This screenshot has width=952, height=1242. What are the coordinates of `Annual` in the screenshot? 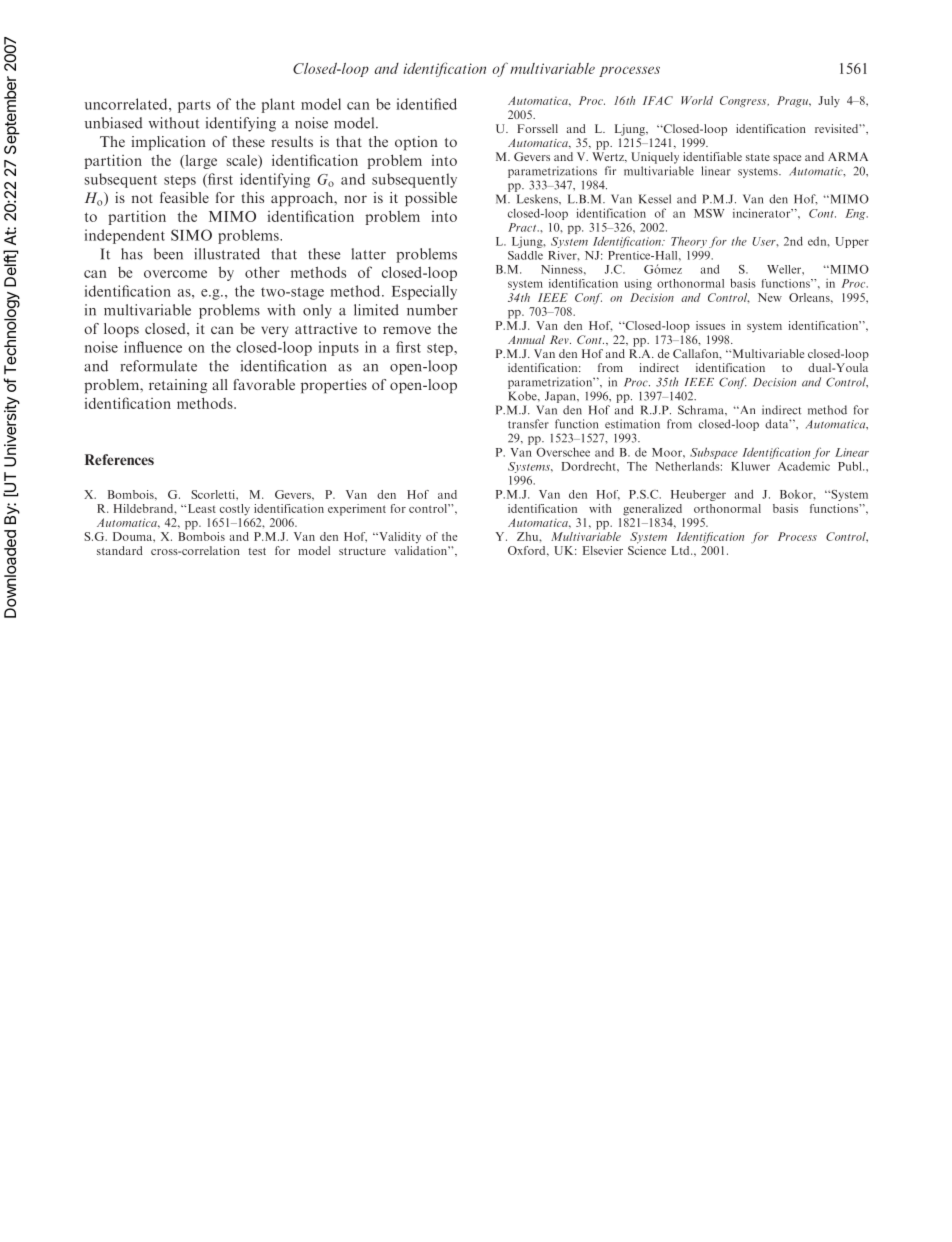 It's located at (526, 339).
